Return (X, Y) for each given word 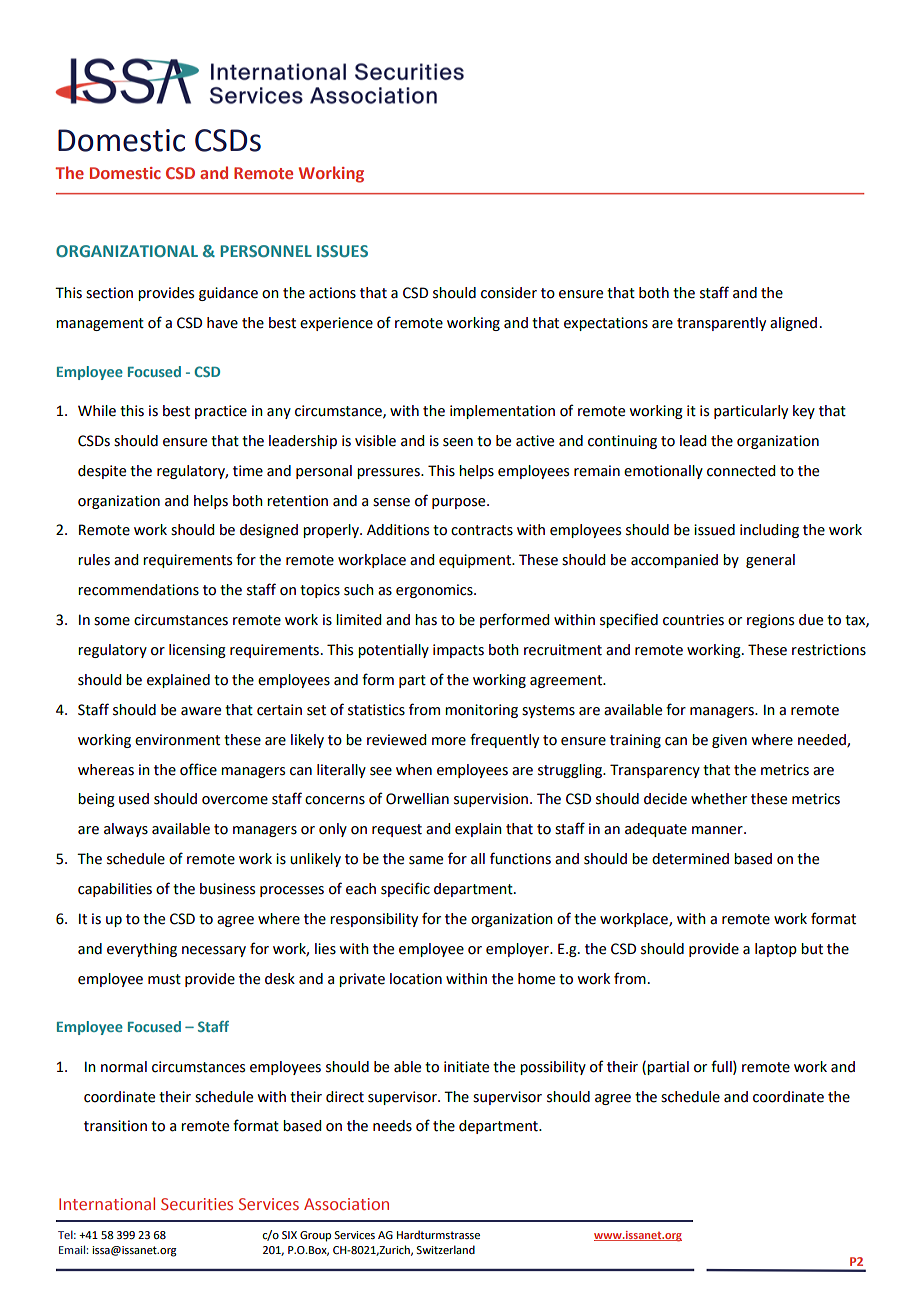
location (416, 979)
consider (509, 293)
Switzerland (445, 1249)
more (449, 741)
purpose (460, 503)
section (109, 293)
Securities (197, 1204)
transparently (721, 324)
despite (102, 472)
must (164, 979)
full (722, 1067)
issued (714, 530)
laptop (776, 950)
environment (177, 740)
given (729, 741)
